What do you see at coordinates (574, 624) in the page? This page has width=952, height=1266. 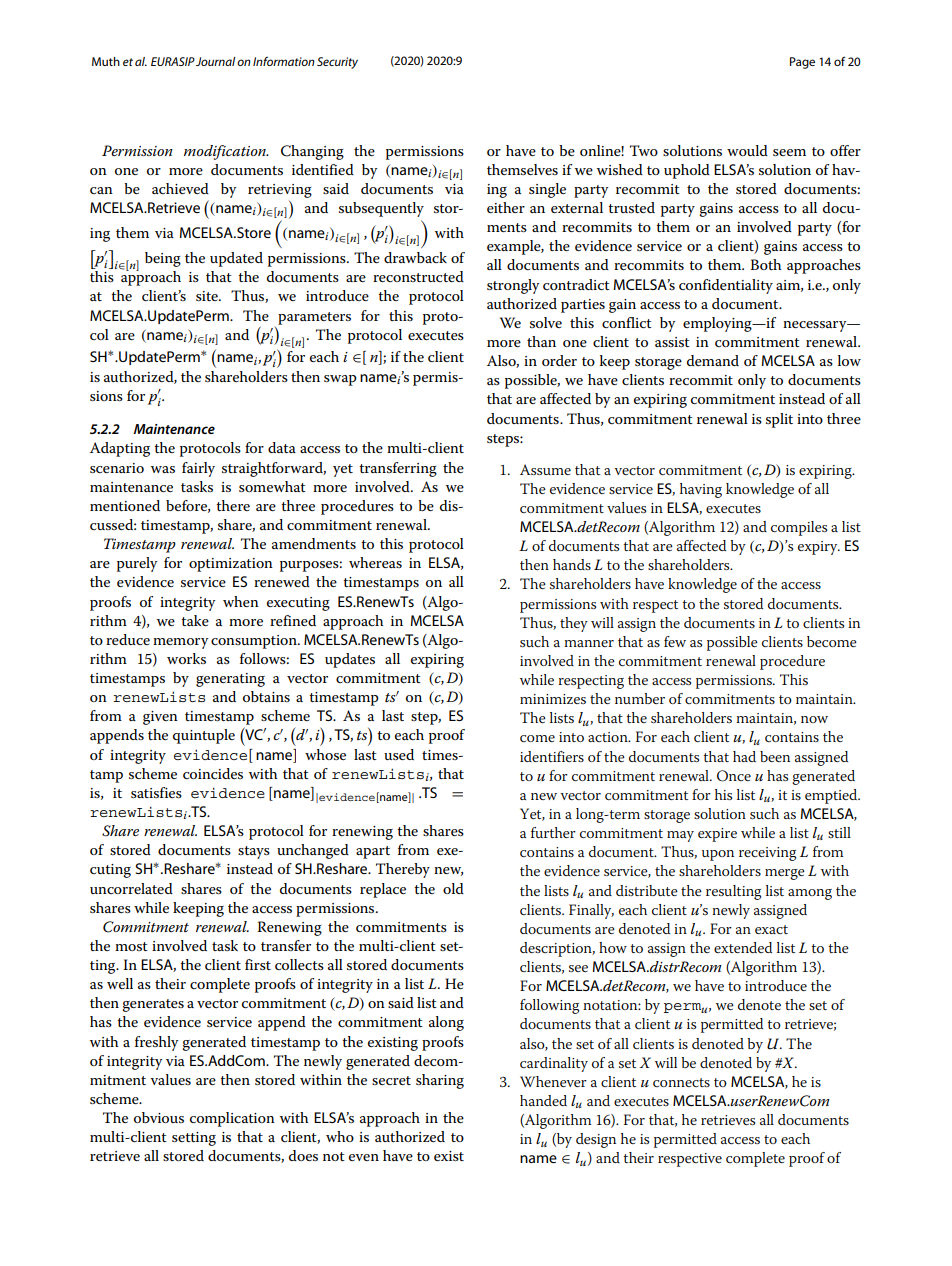 I see `they` at bounding box center [574, 624].
